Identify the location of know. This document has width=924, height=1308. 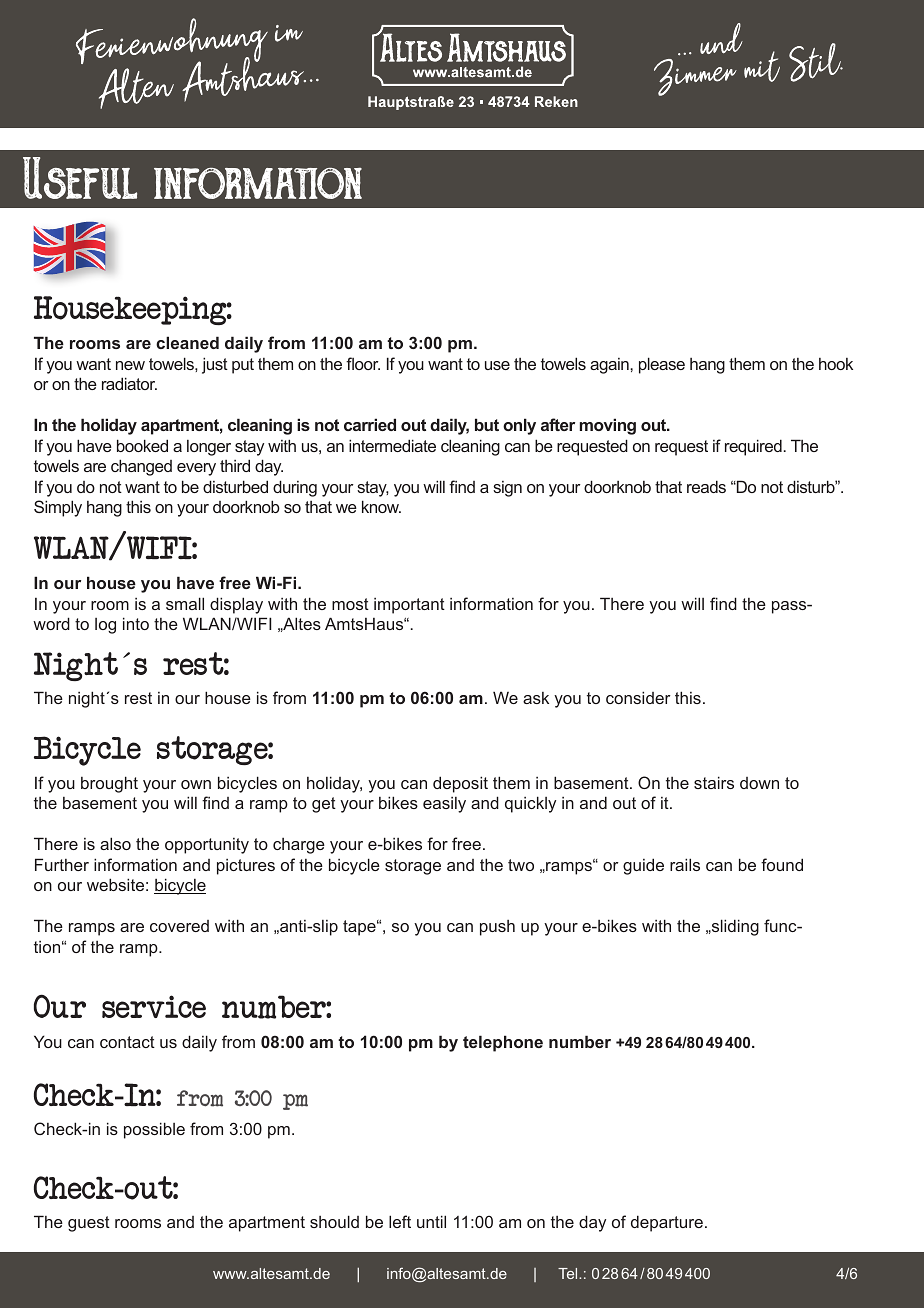
(381, 506).
